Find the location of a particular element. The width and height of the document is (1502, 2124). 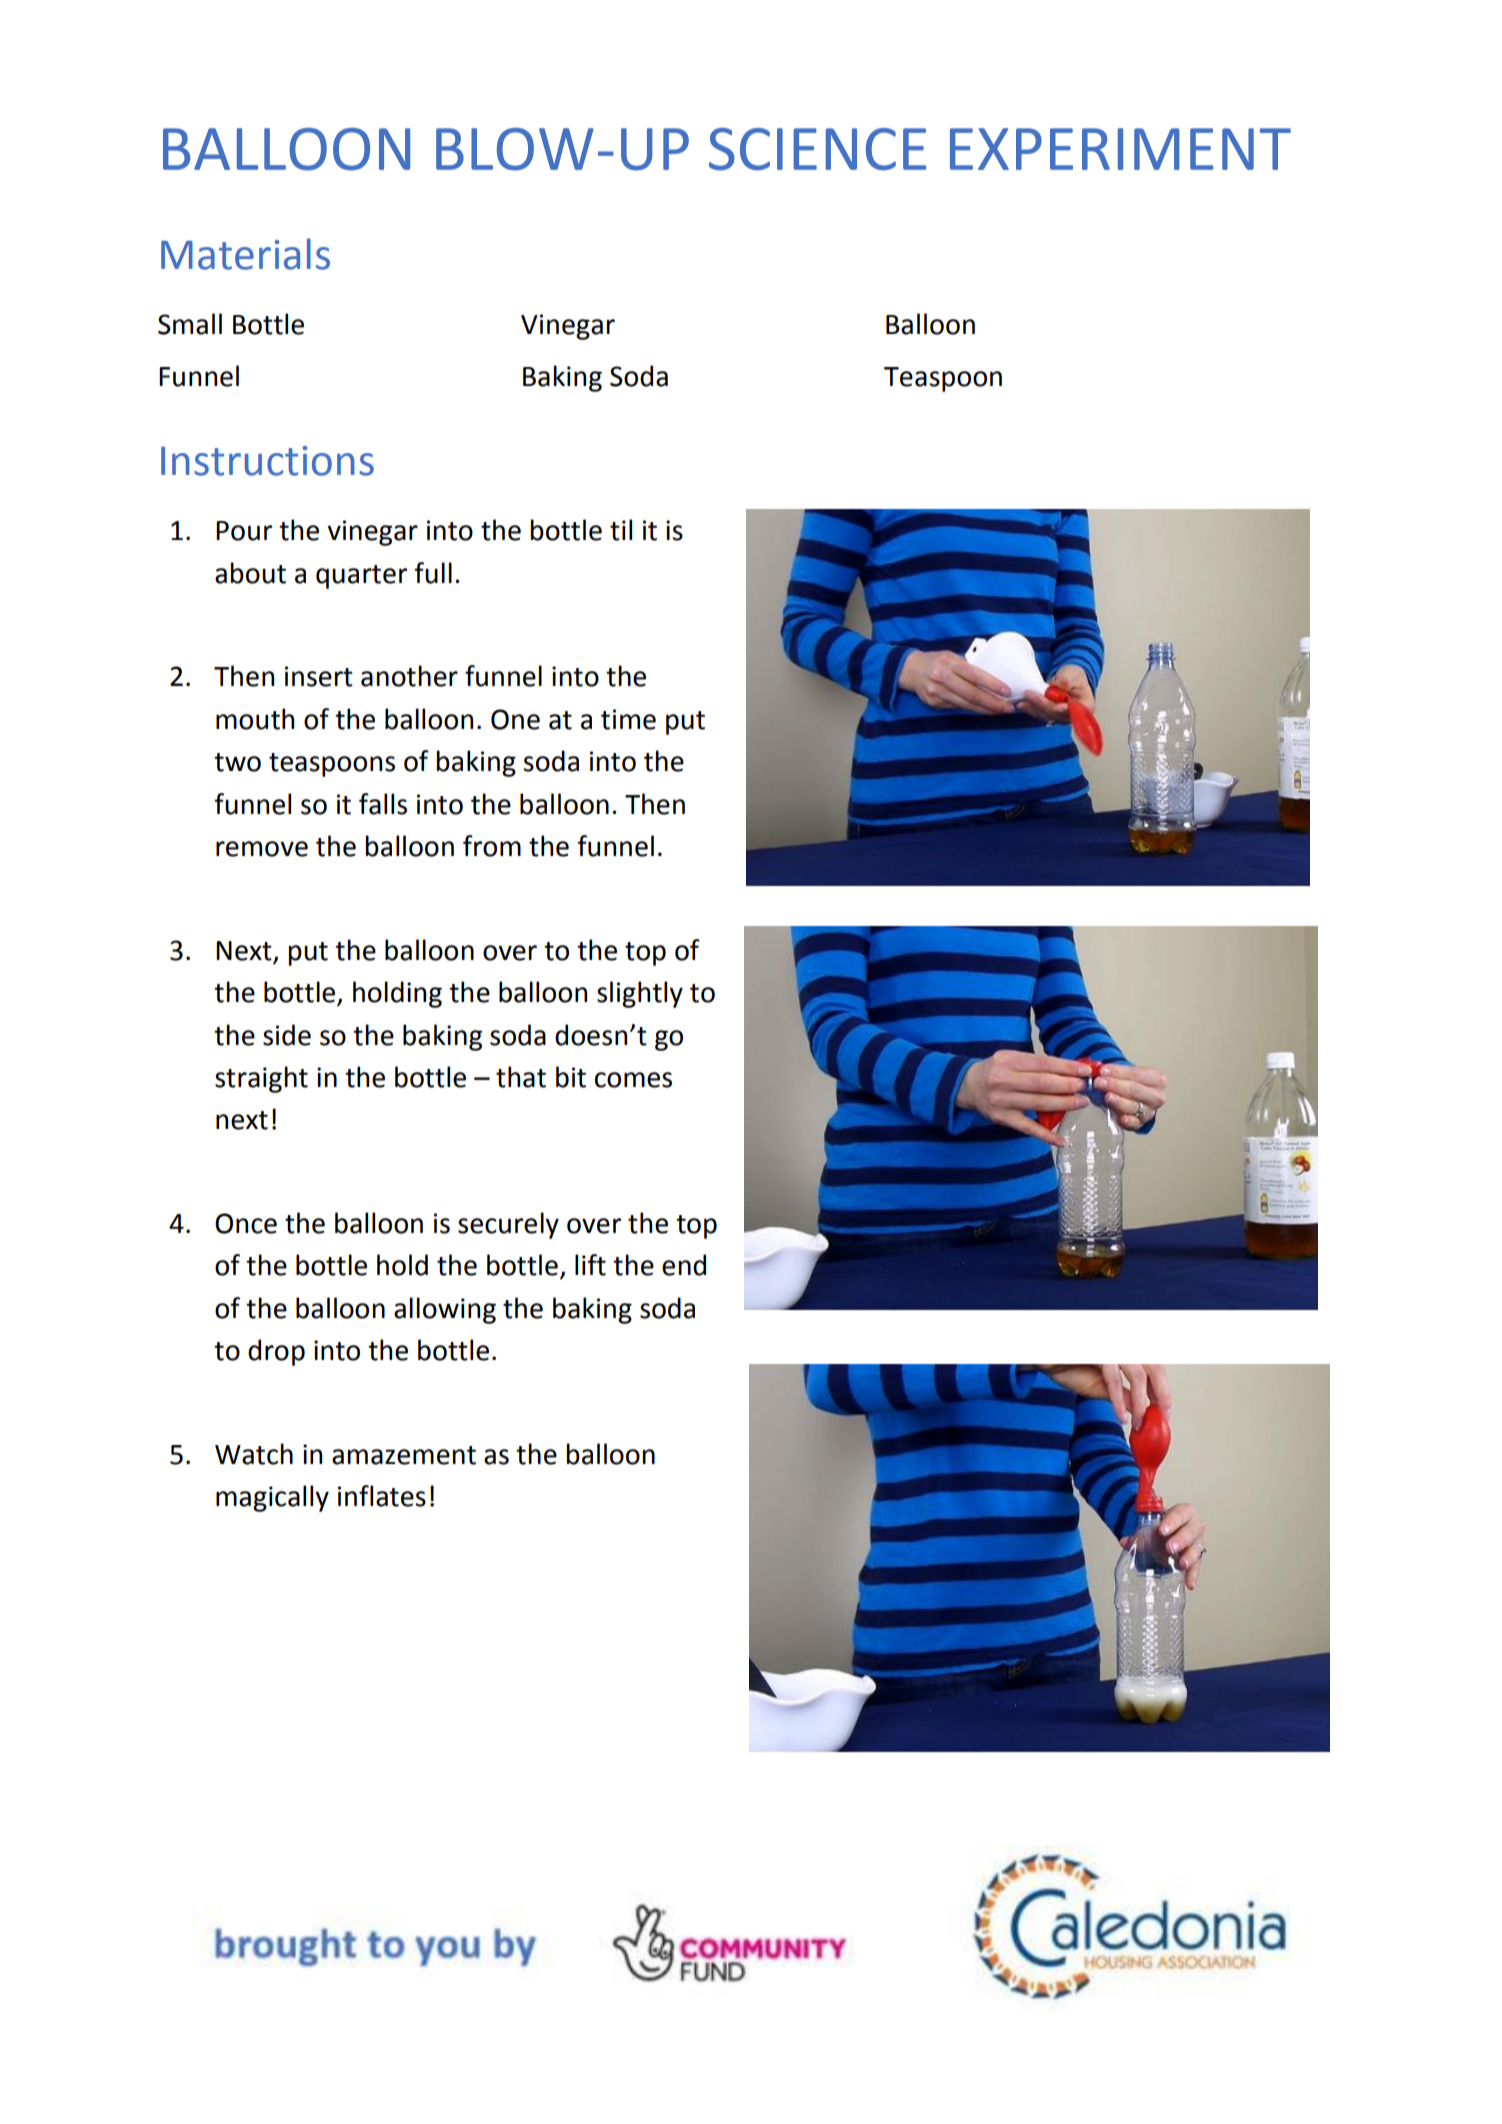

amazement is located at coordinates (404, 1455).
